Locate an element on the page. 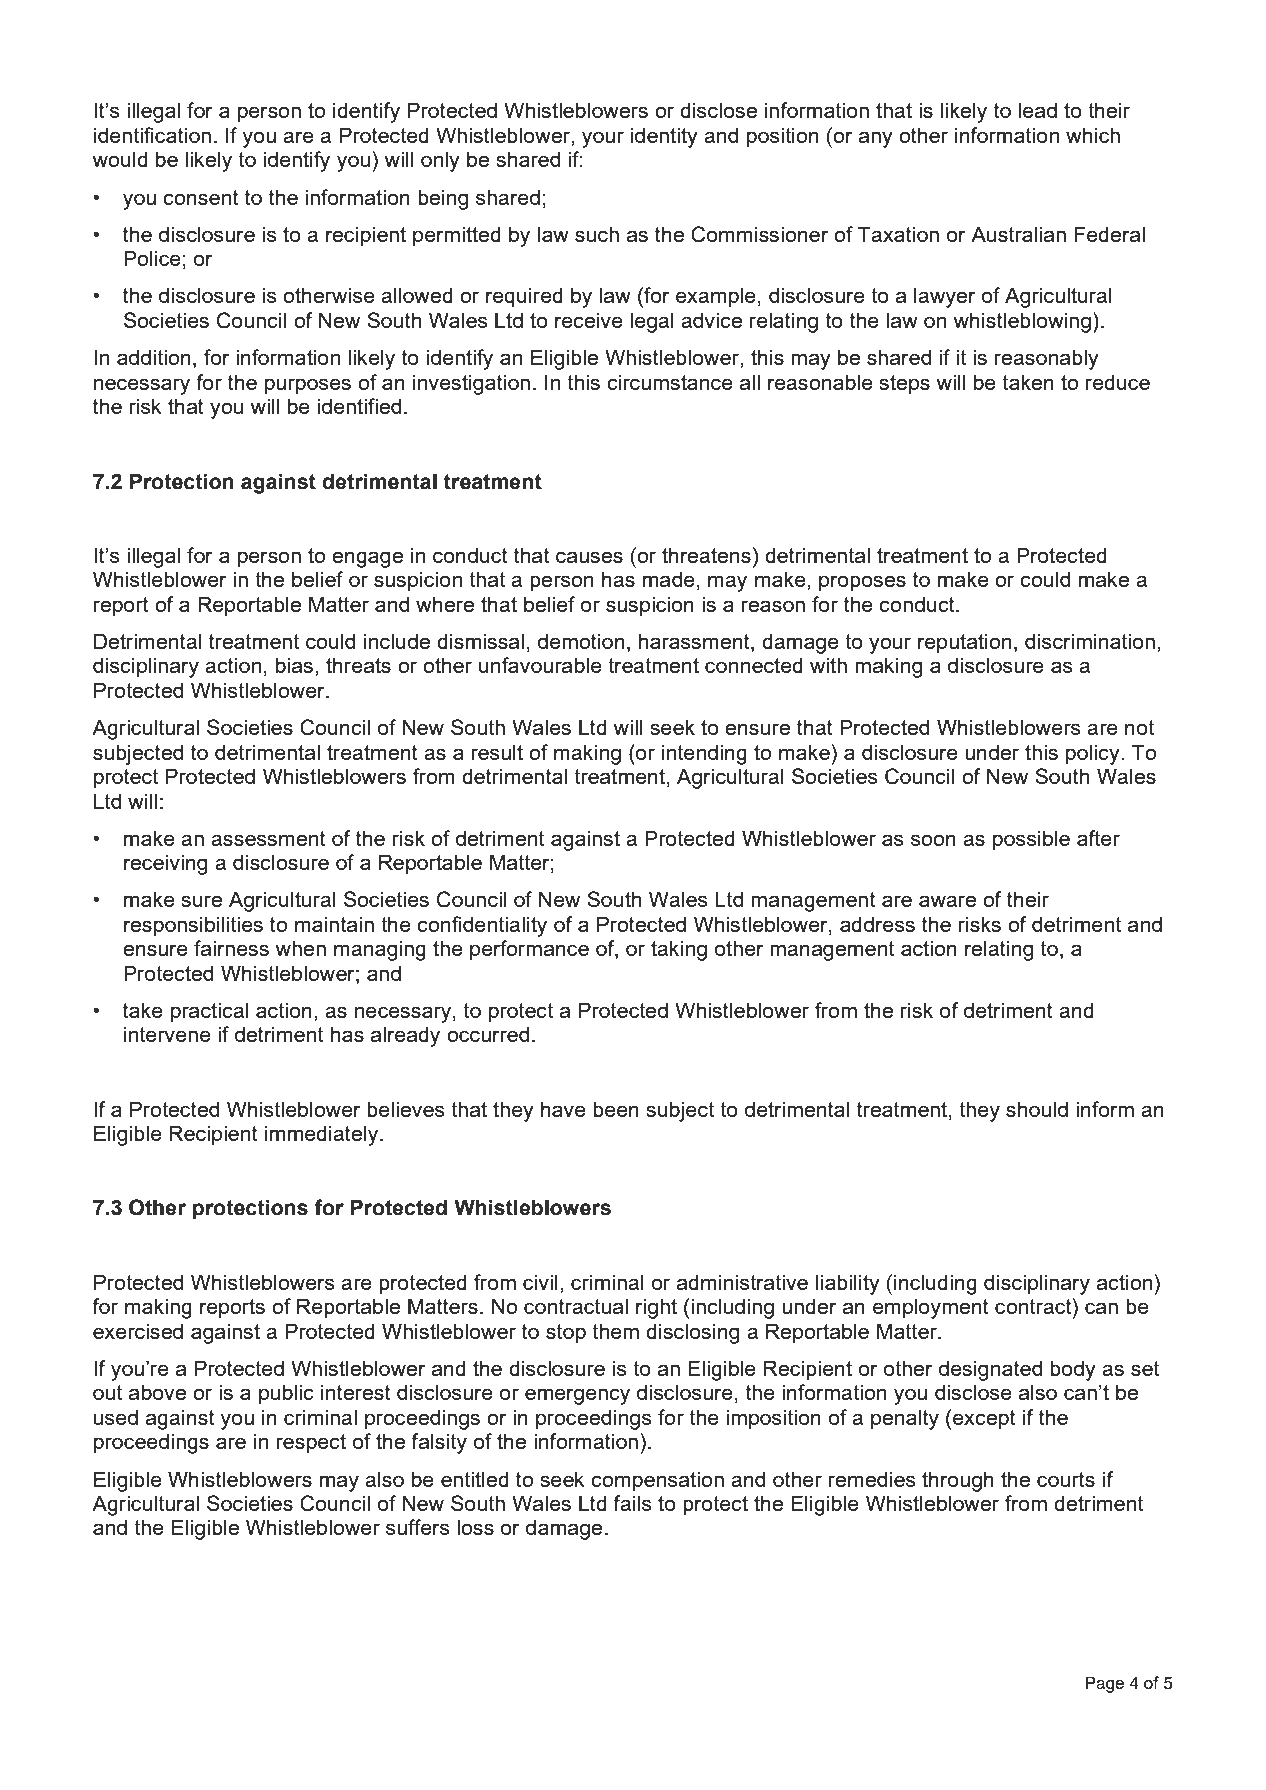 The width and height of the document is (1266, 1790). identity is located at coordinates (664, 137).
